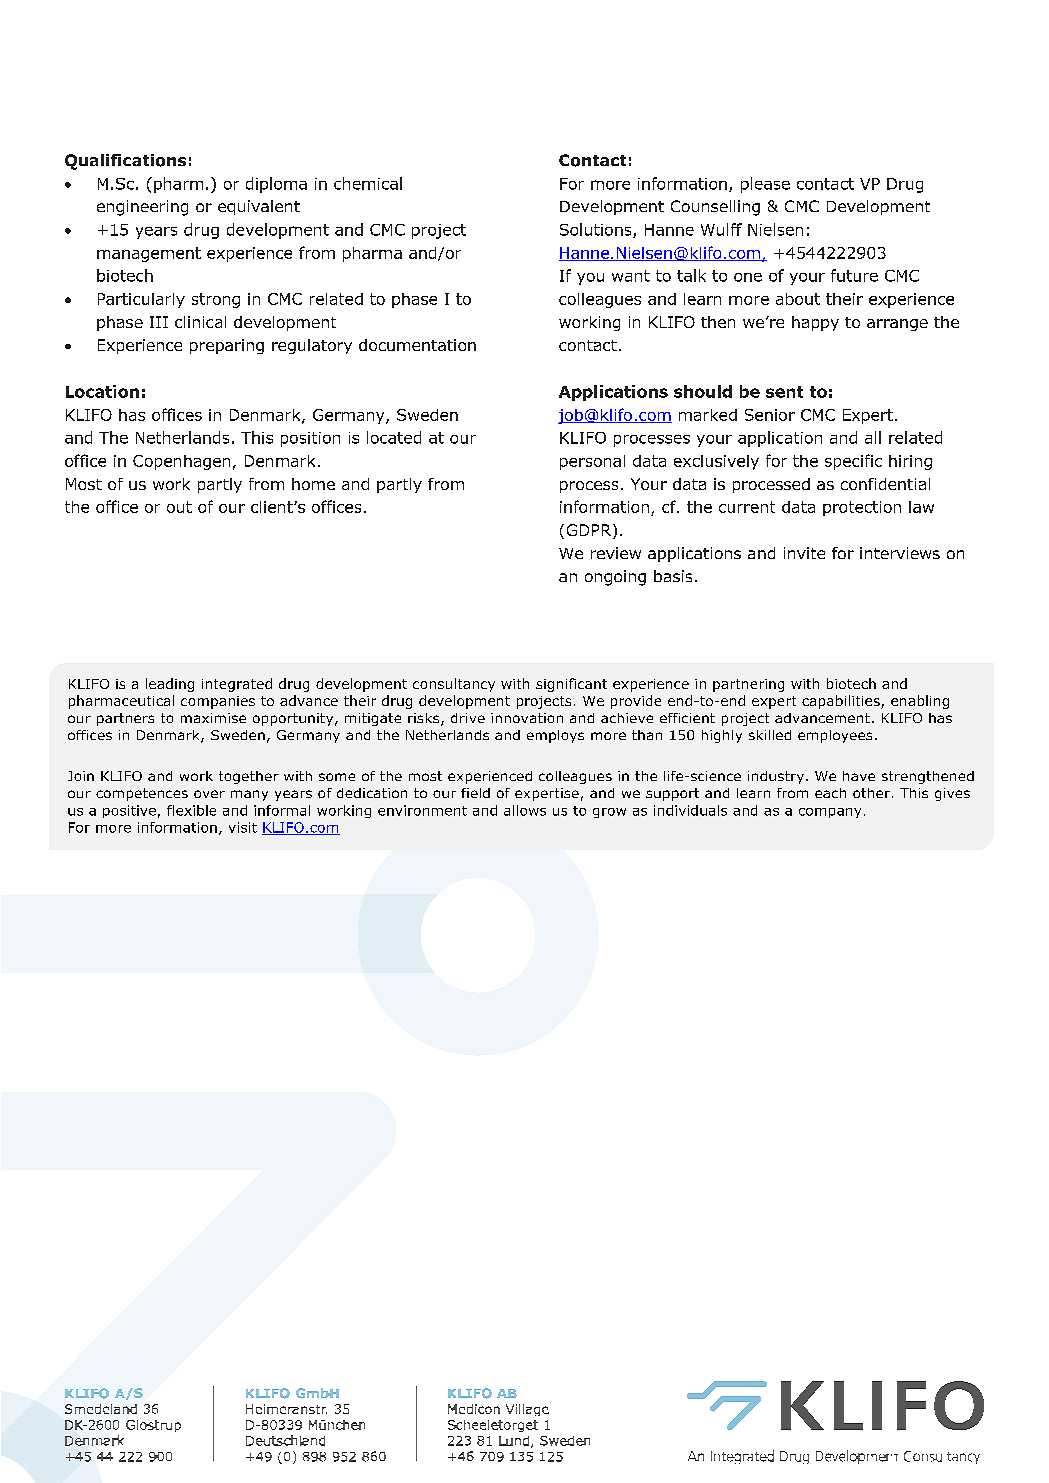  I want to click on please, so click(765, 185).
